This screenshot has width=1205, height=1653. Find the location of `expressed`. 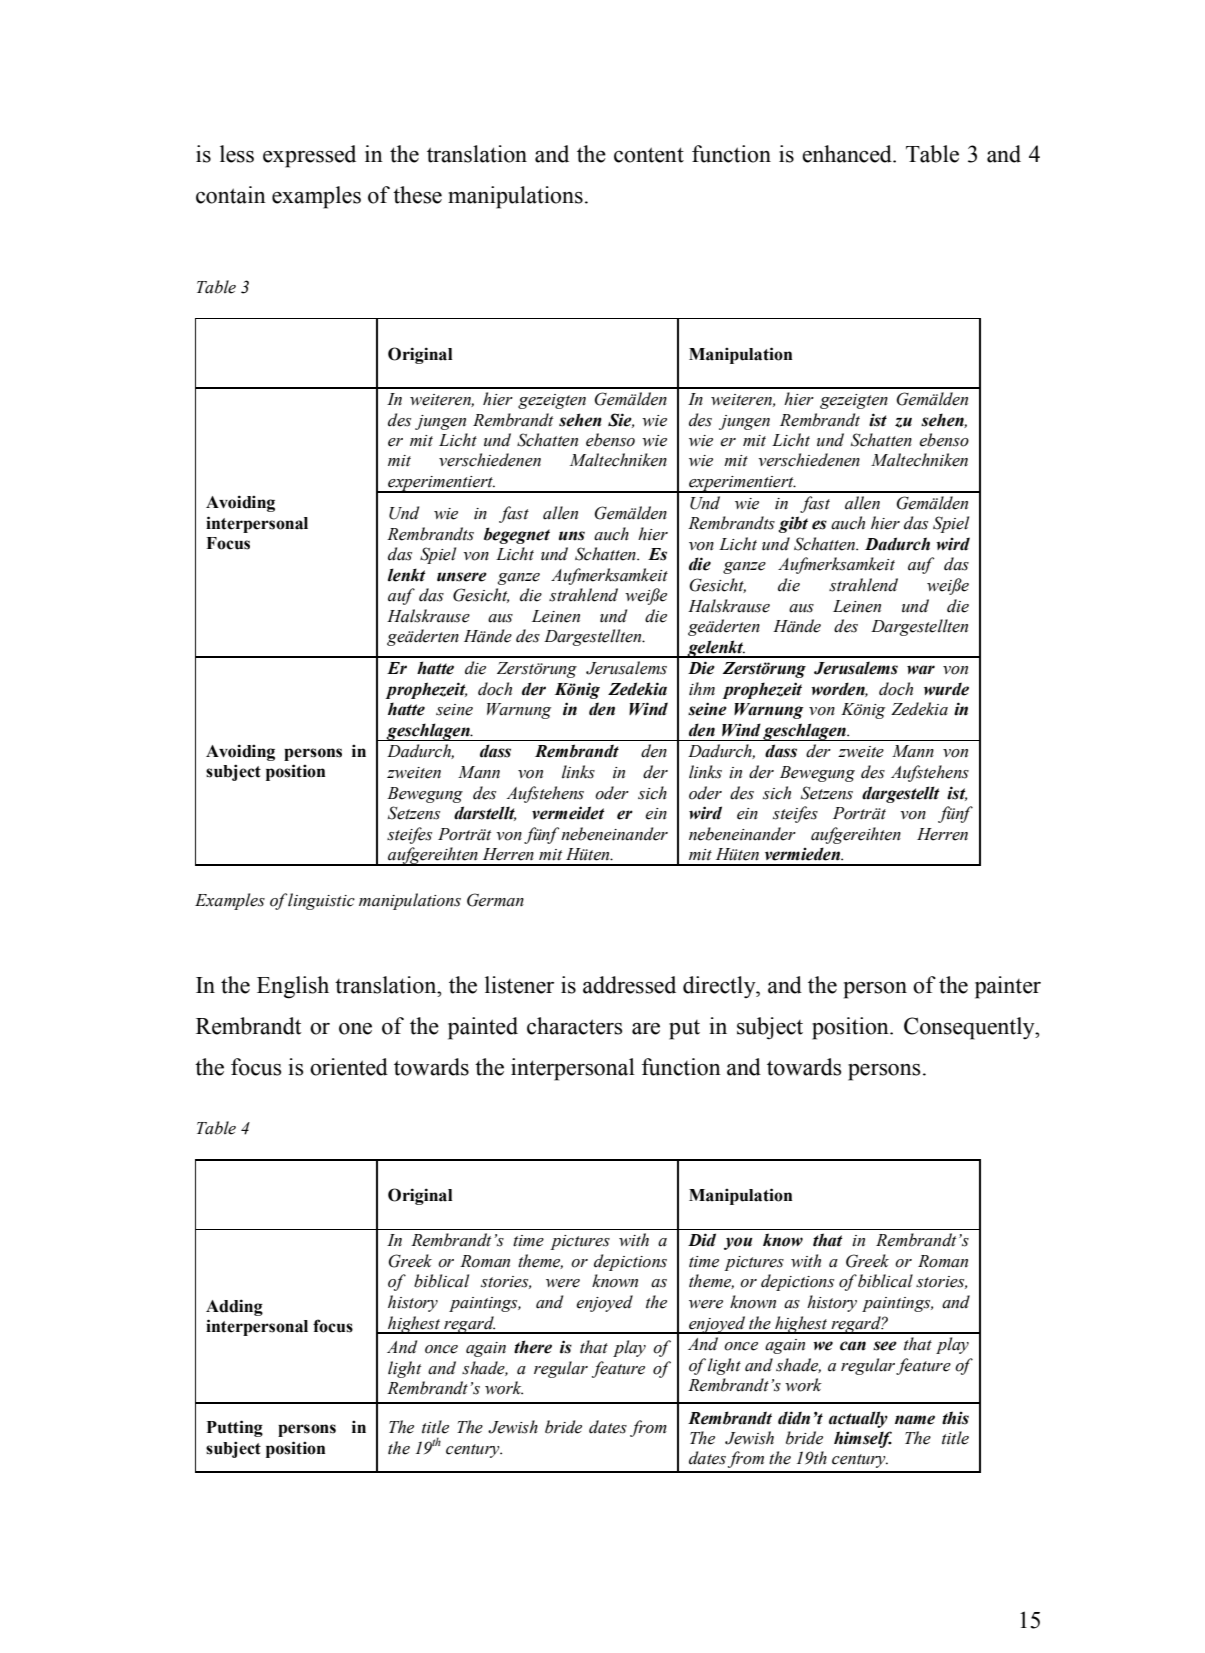

expressed is located at coordinates (309, 156).
